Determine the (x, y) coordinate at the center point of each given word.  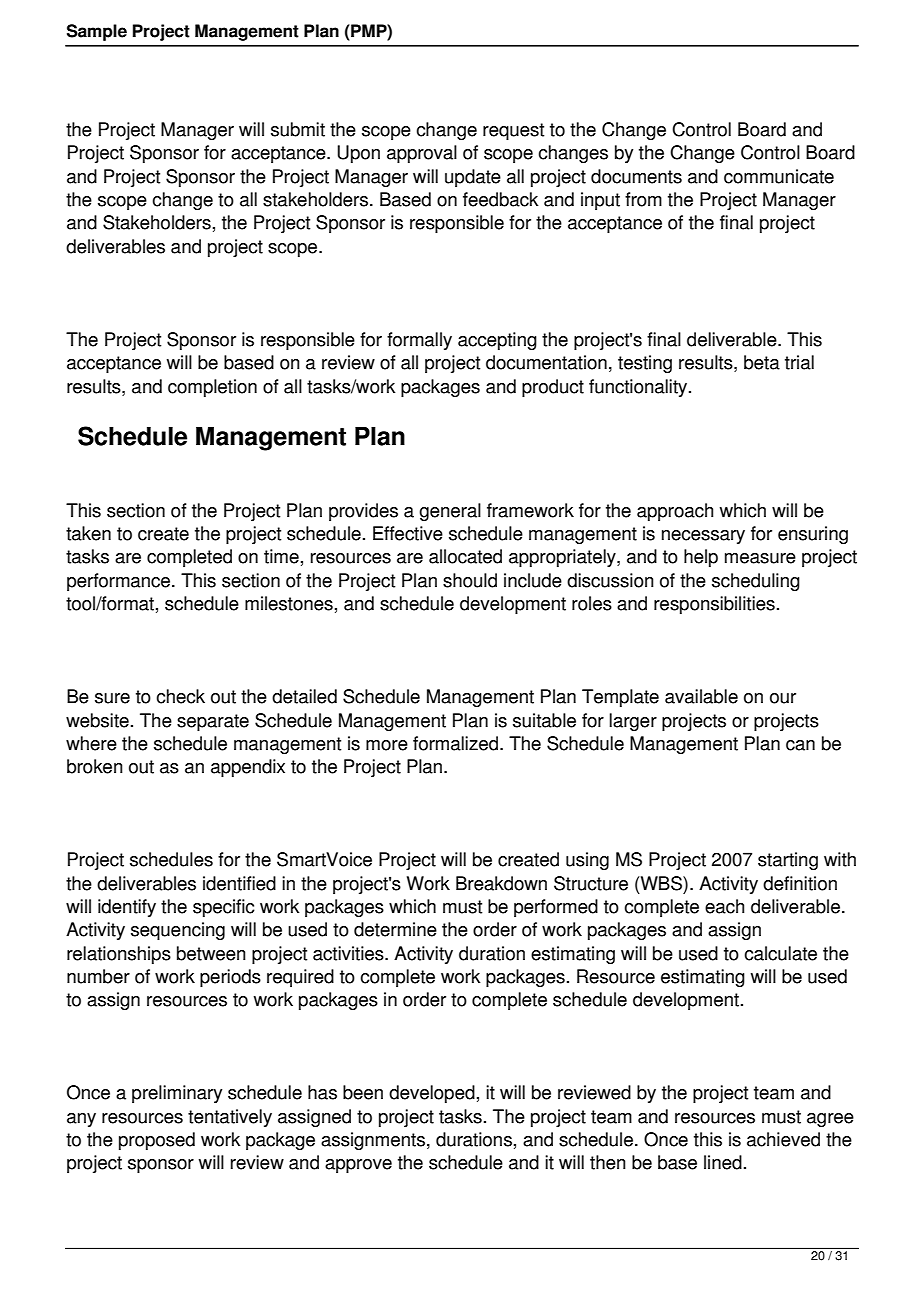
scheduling (756, 582)
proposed (157, 1141)
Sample (97, 32)
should (470, 580)
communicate (779, 176)
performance (120, 582)
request (513, 131)
